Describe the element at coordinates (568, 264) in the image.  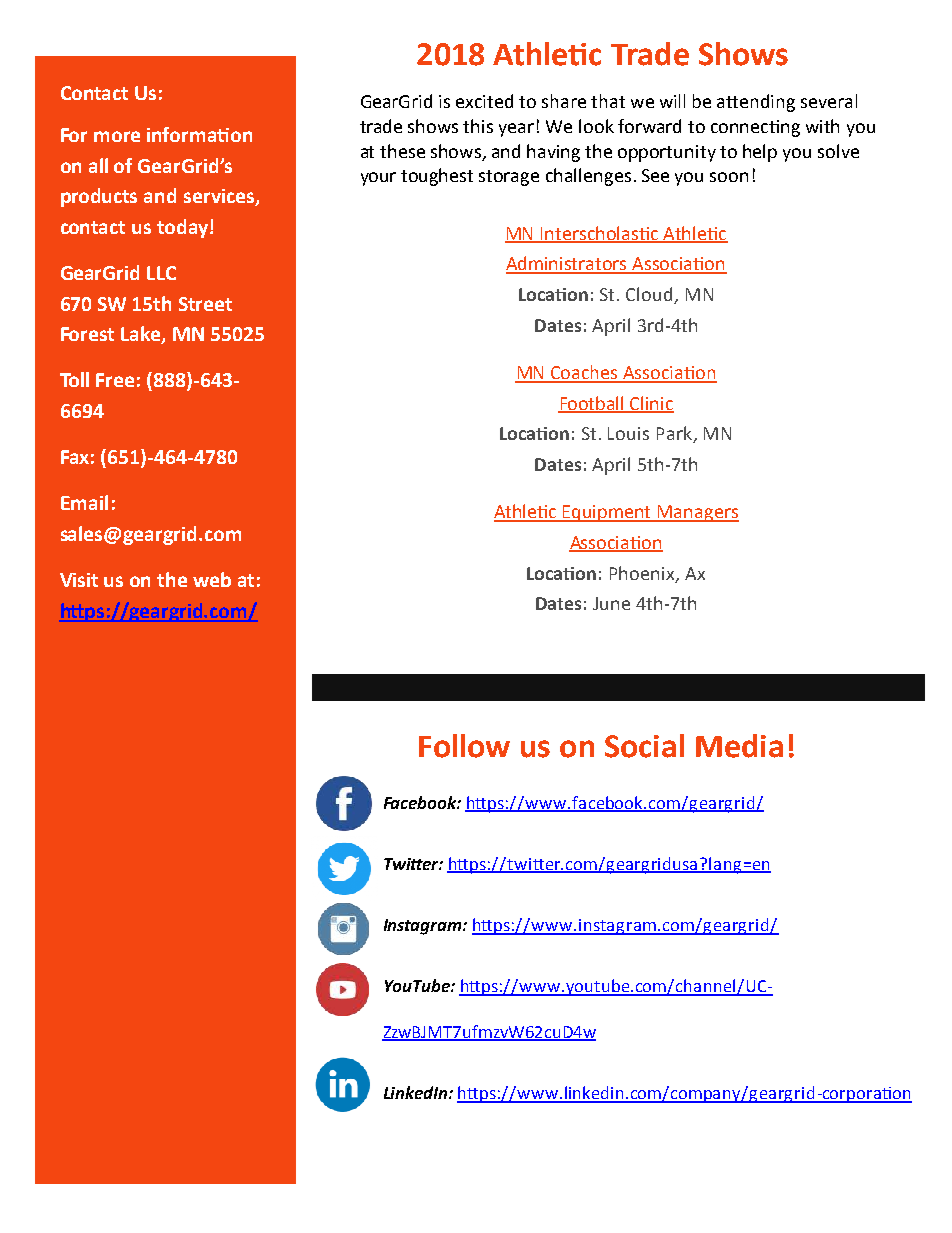
I see `Administrators` at that location.
